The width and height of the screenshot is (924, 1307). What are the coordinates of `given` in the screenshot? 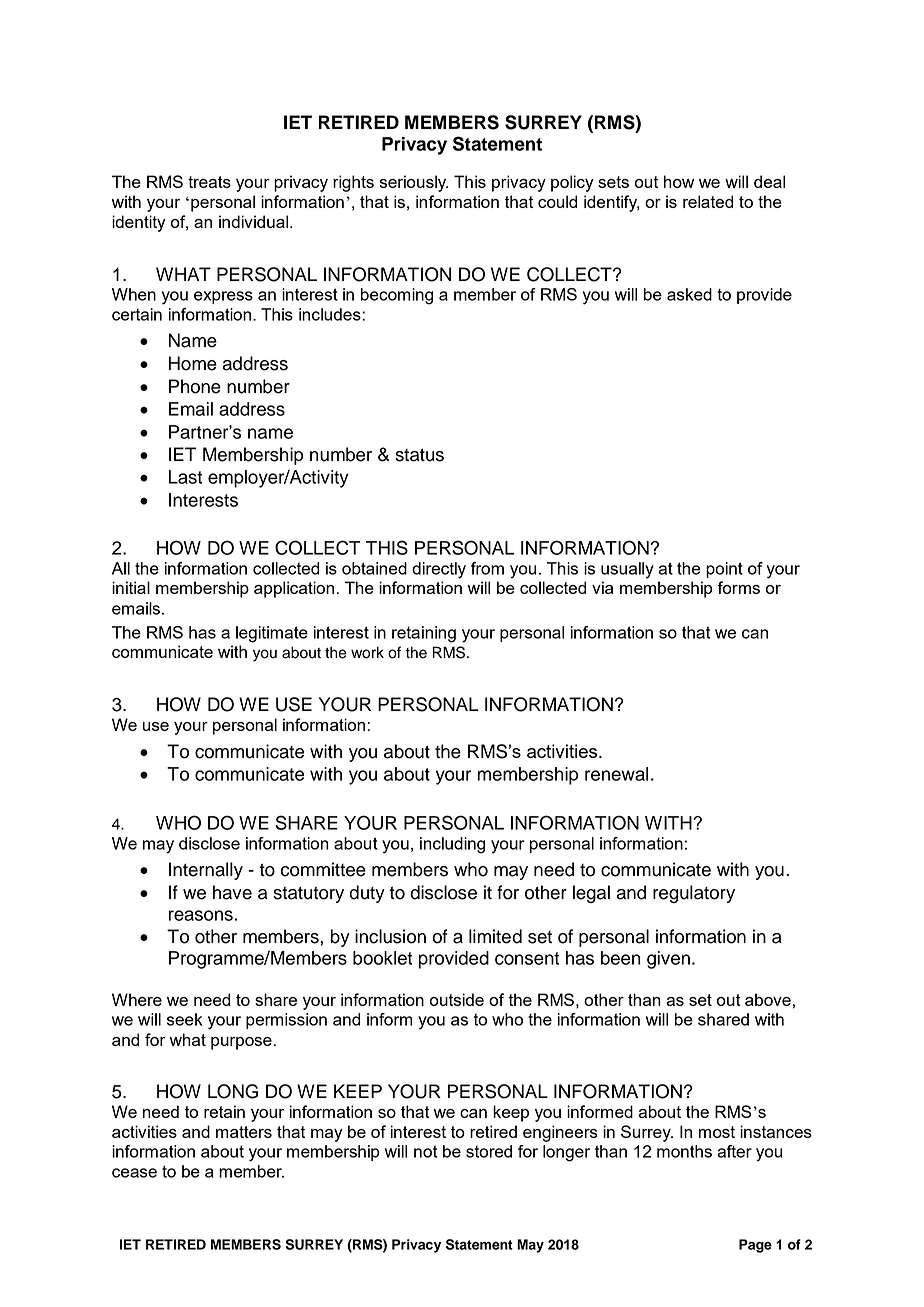 It's located at (668, 960).
